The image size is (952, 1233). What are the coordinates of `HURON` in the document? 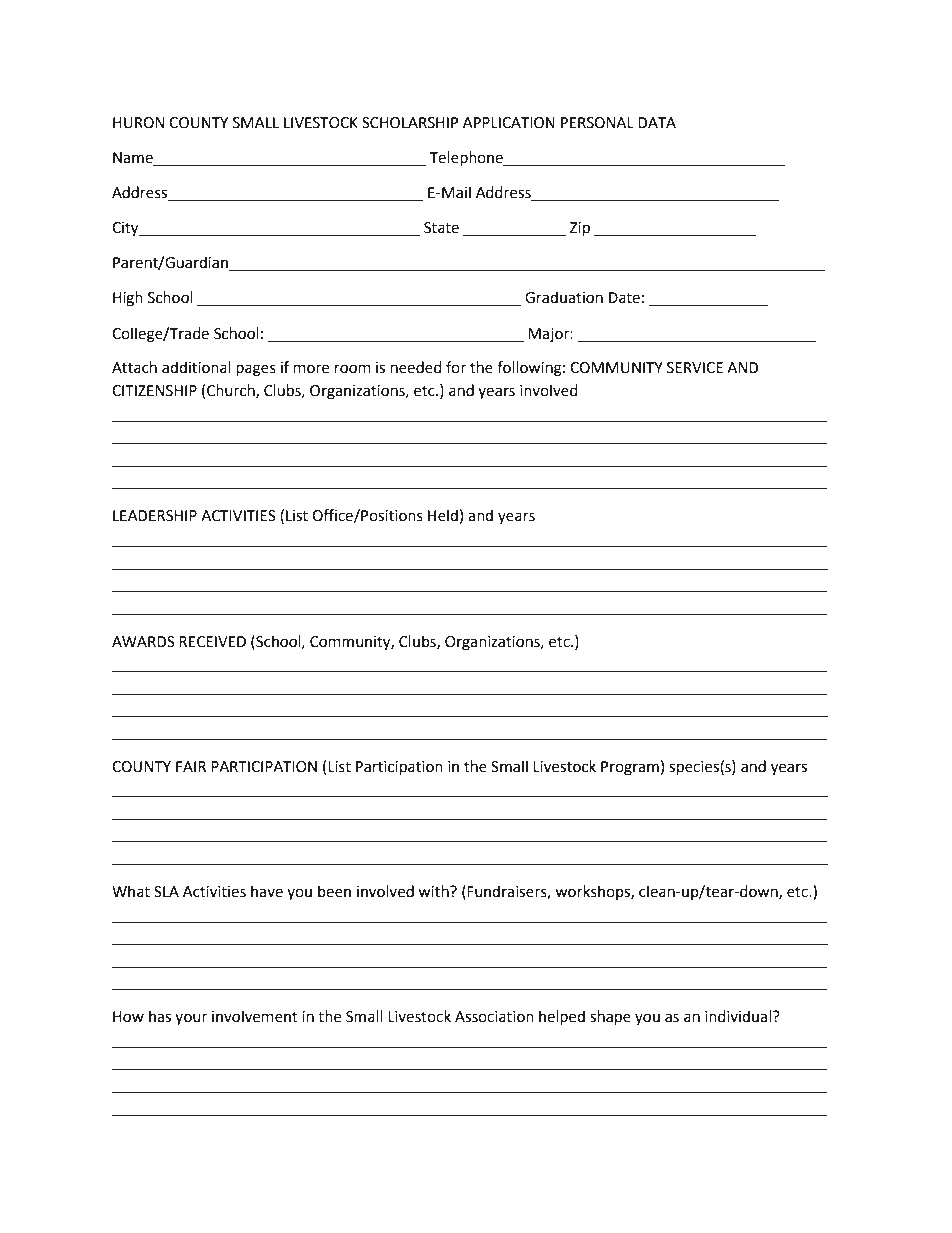 It's located at (138, 123).
